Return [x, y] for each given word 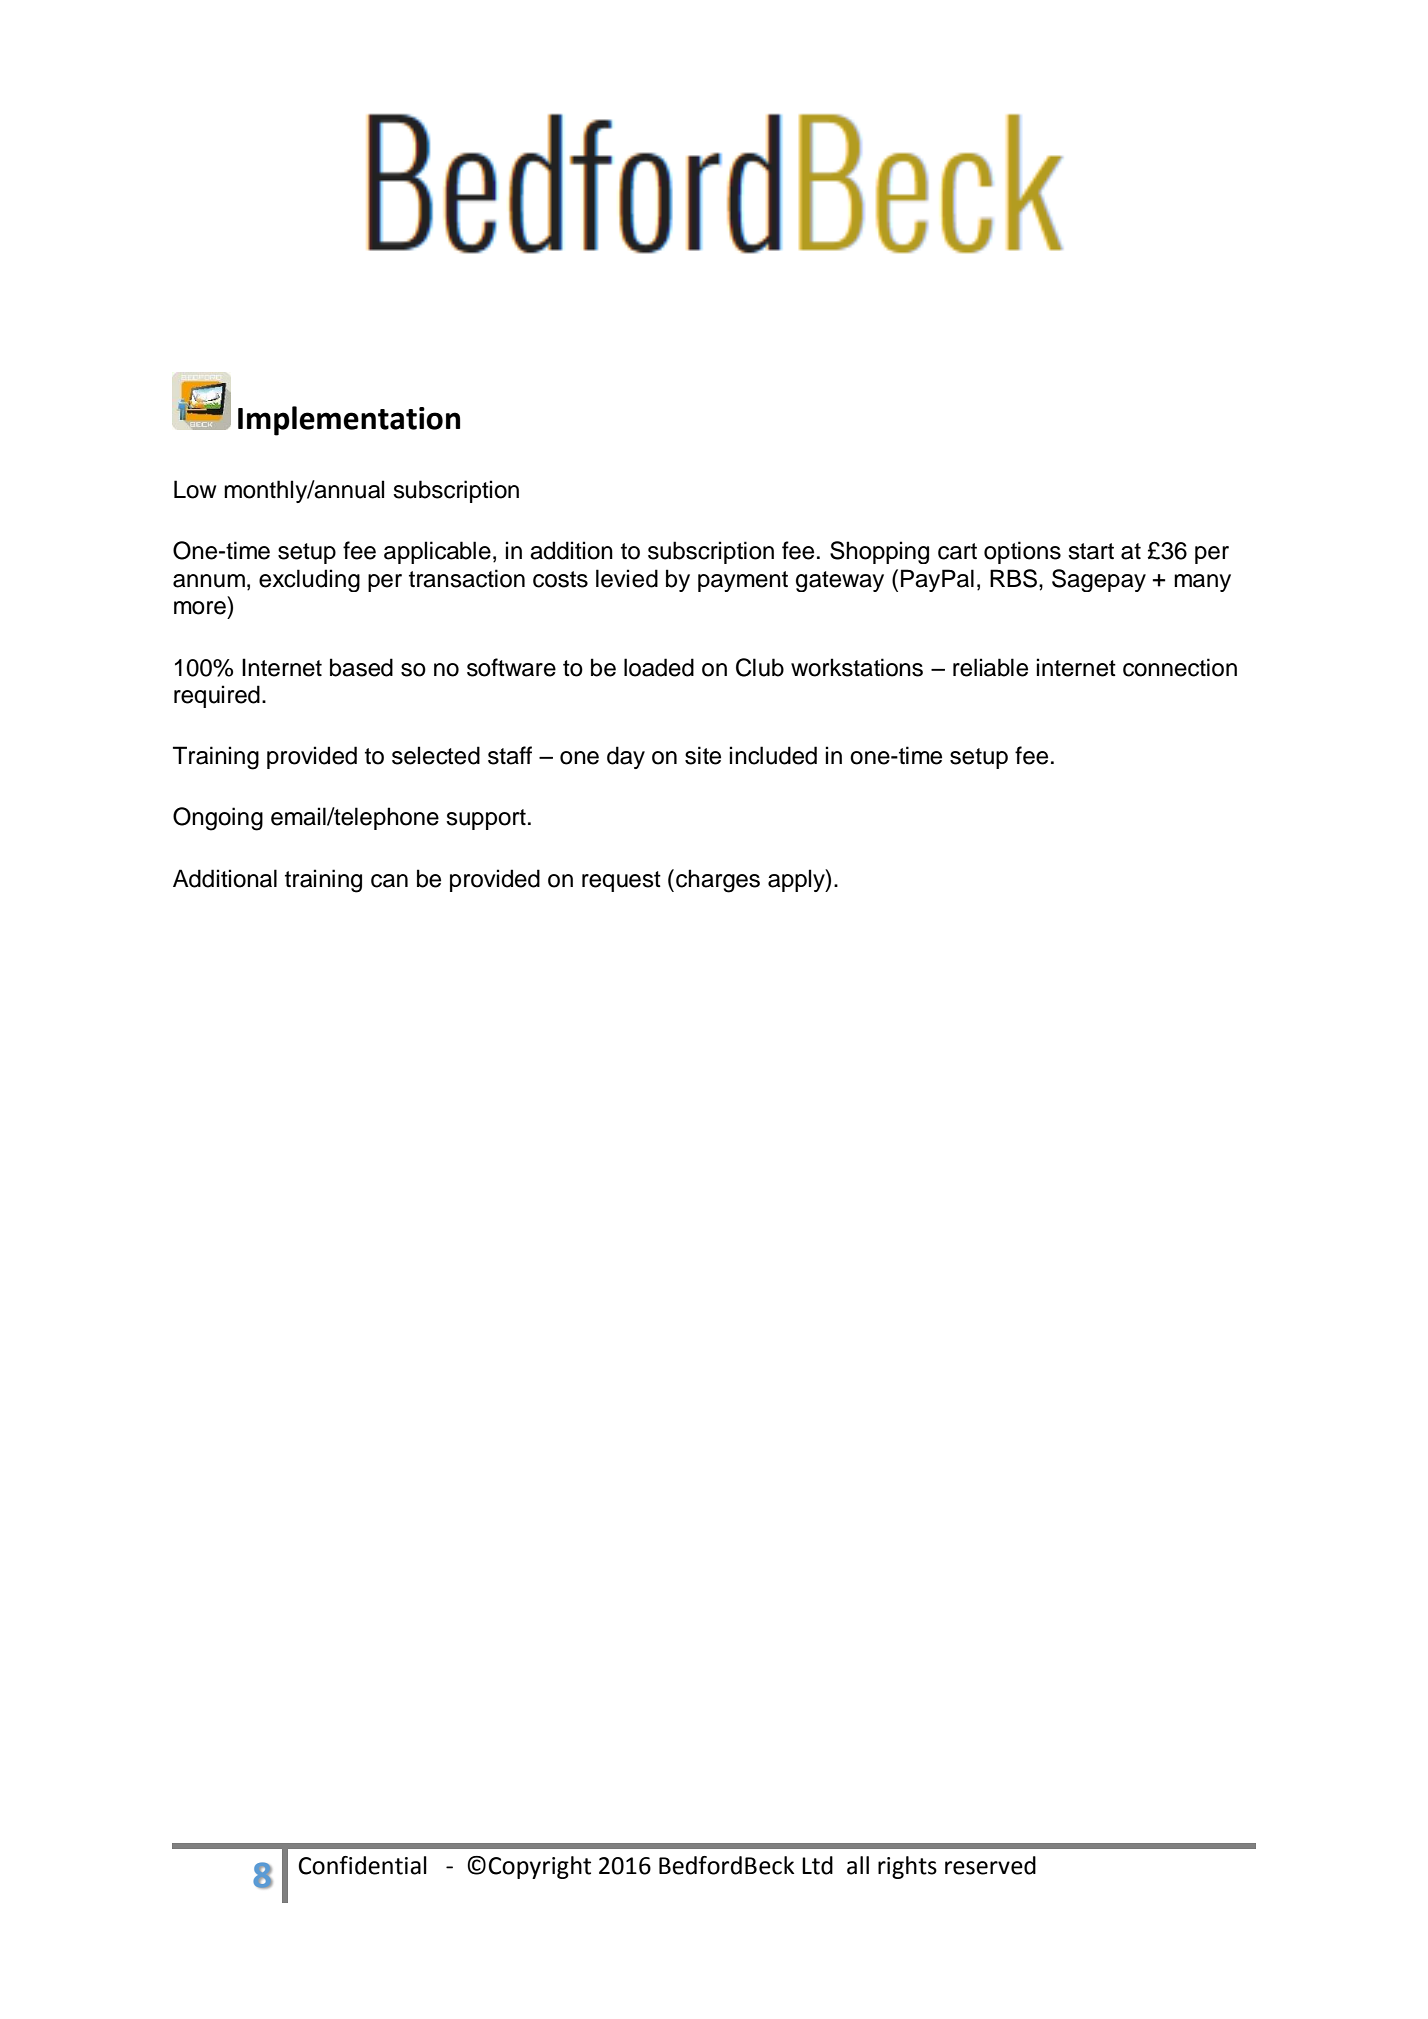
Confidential [362, 1865]
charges [718, 881]
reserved [990, 1865]
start [1091, 551]
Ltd [817, 1865]
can [389, 881]
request [621, 881]
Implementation [349, 421]
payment [743, 581]
